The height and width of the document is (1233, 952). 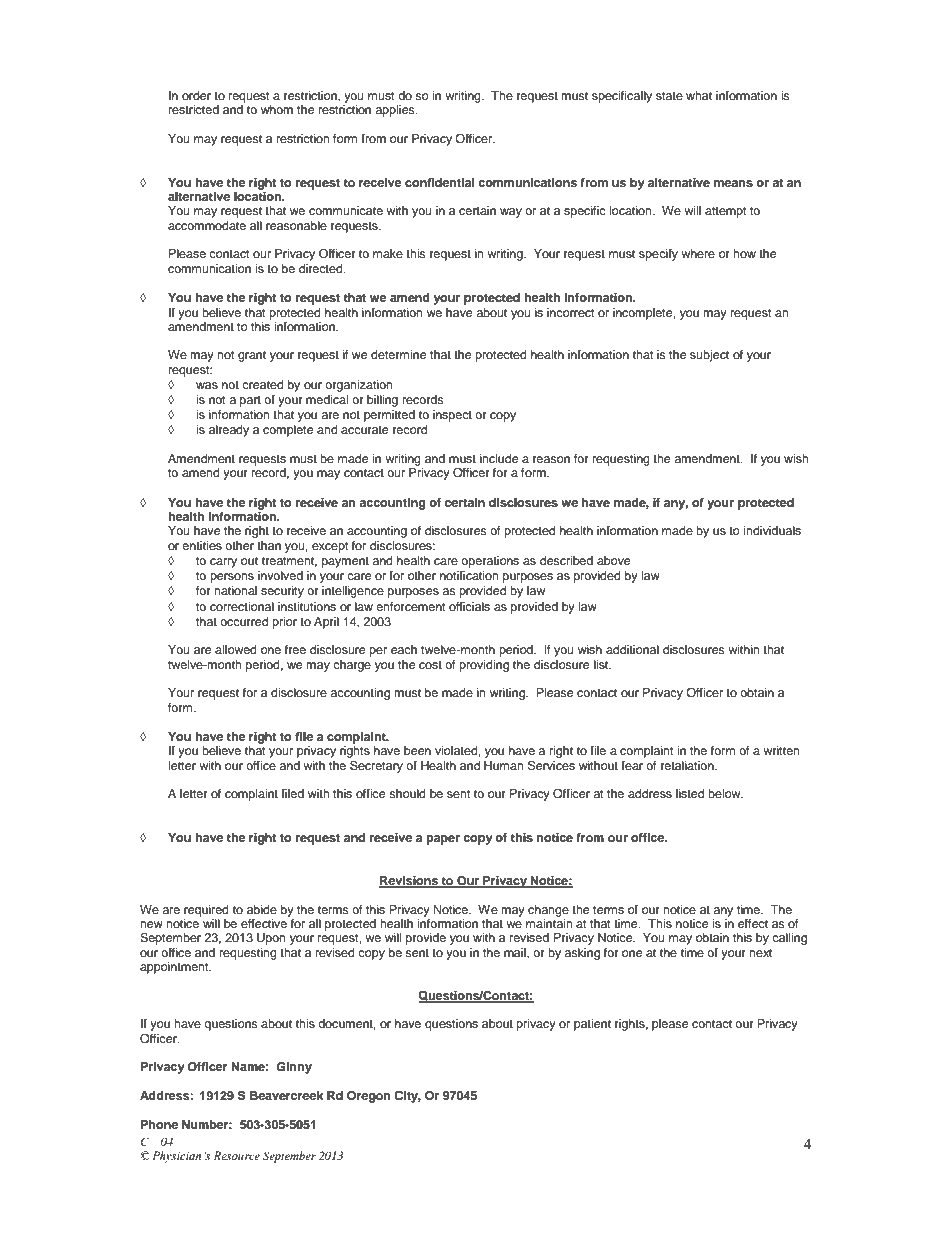 What do you see at coordinates (194, 109) in the document?
I see `restricted` at bounding box center [194, 109].
